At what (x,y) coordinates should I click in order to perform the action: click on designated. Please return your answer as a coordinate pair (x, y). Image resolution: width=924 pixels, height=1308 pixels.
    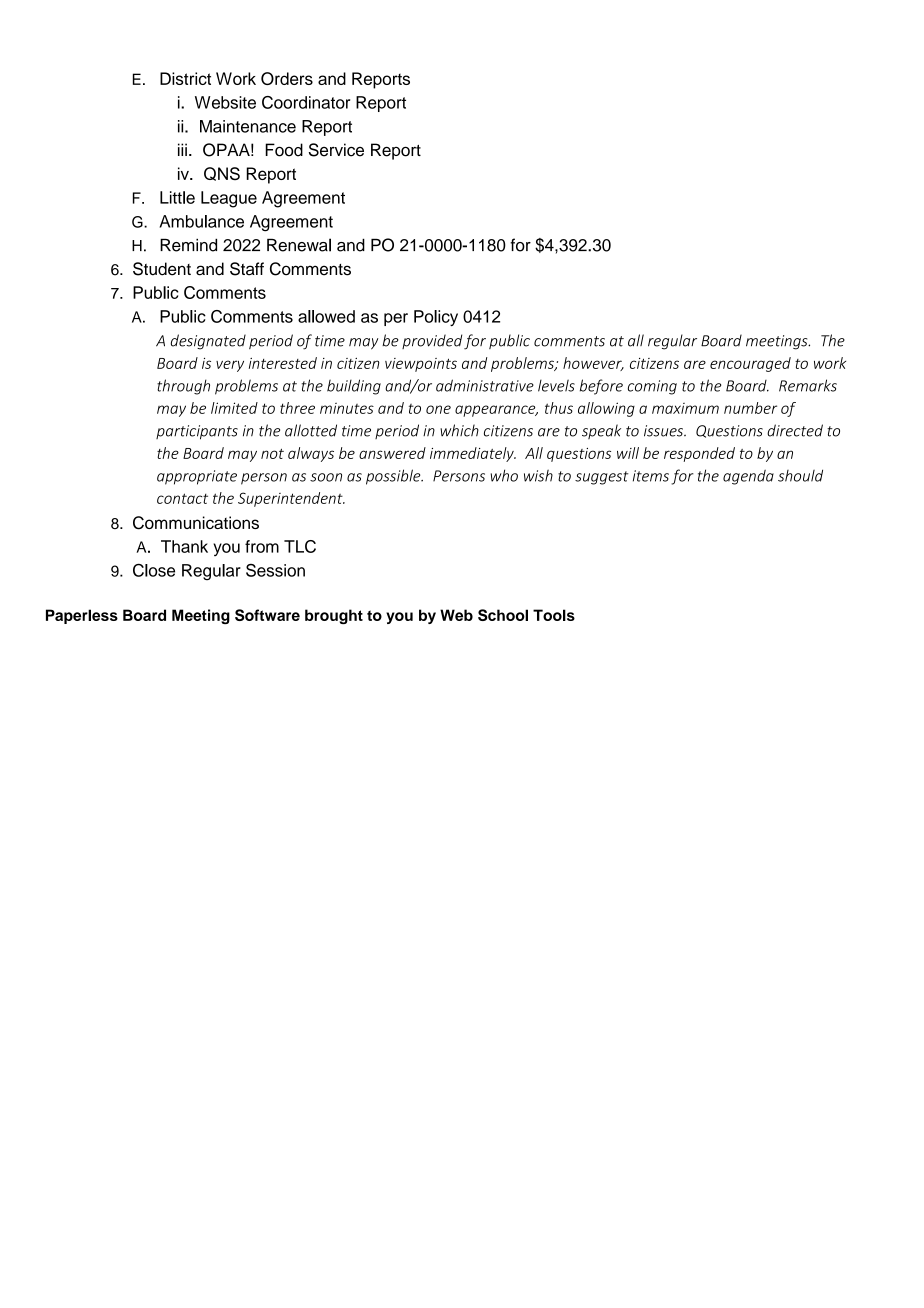
    Looking at the image, I should click on (208, 342).
